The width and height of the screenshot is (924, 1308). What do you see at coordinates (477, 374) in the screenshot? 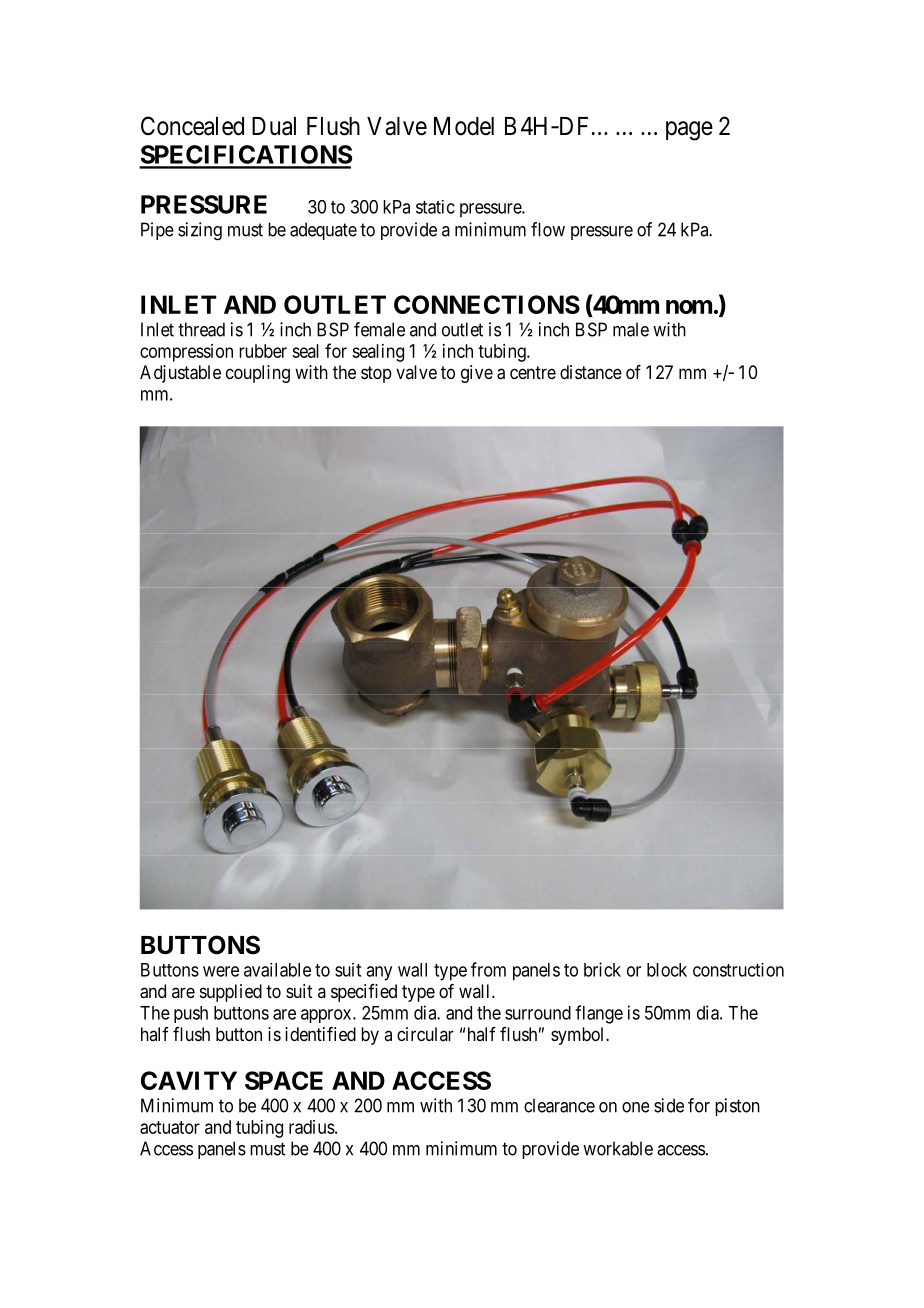
I see `give` at bounding box center [477, 374].
